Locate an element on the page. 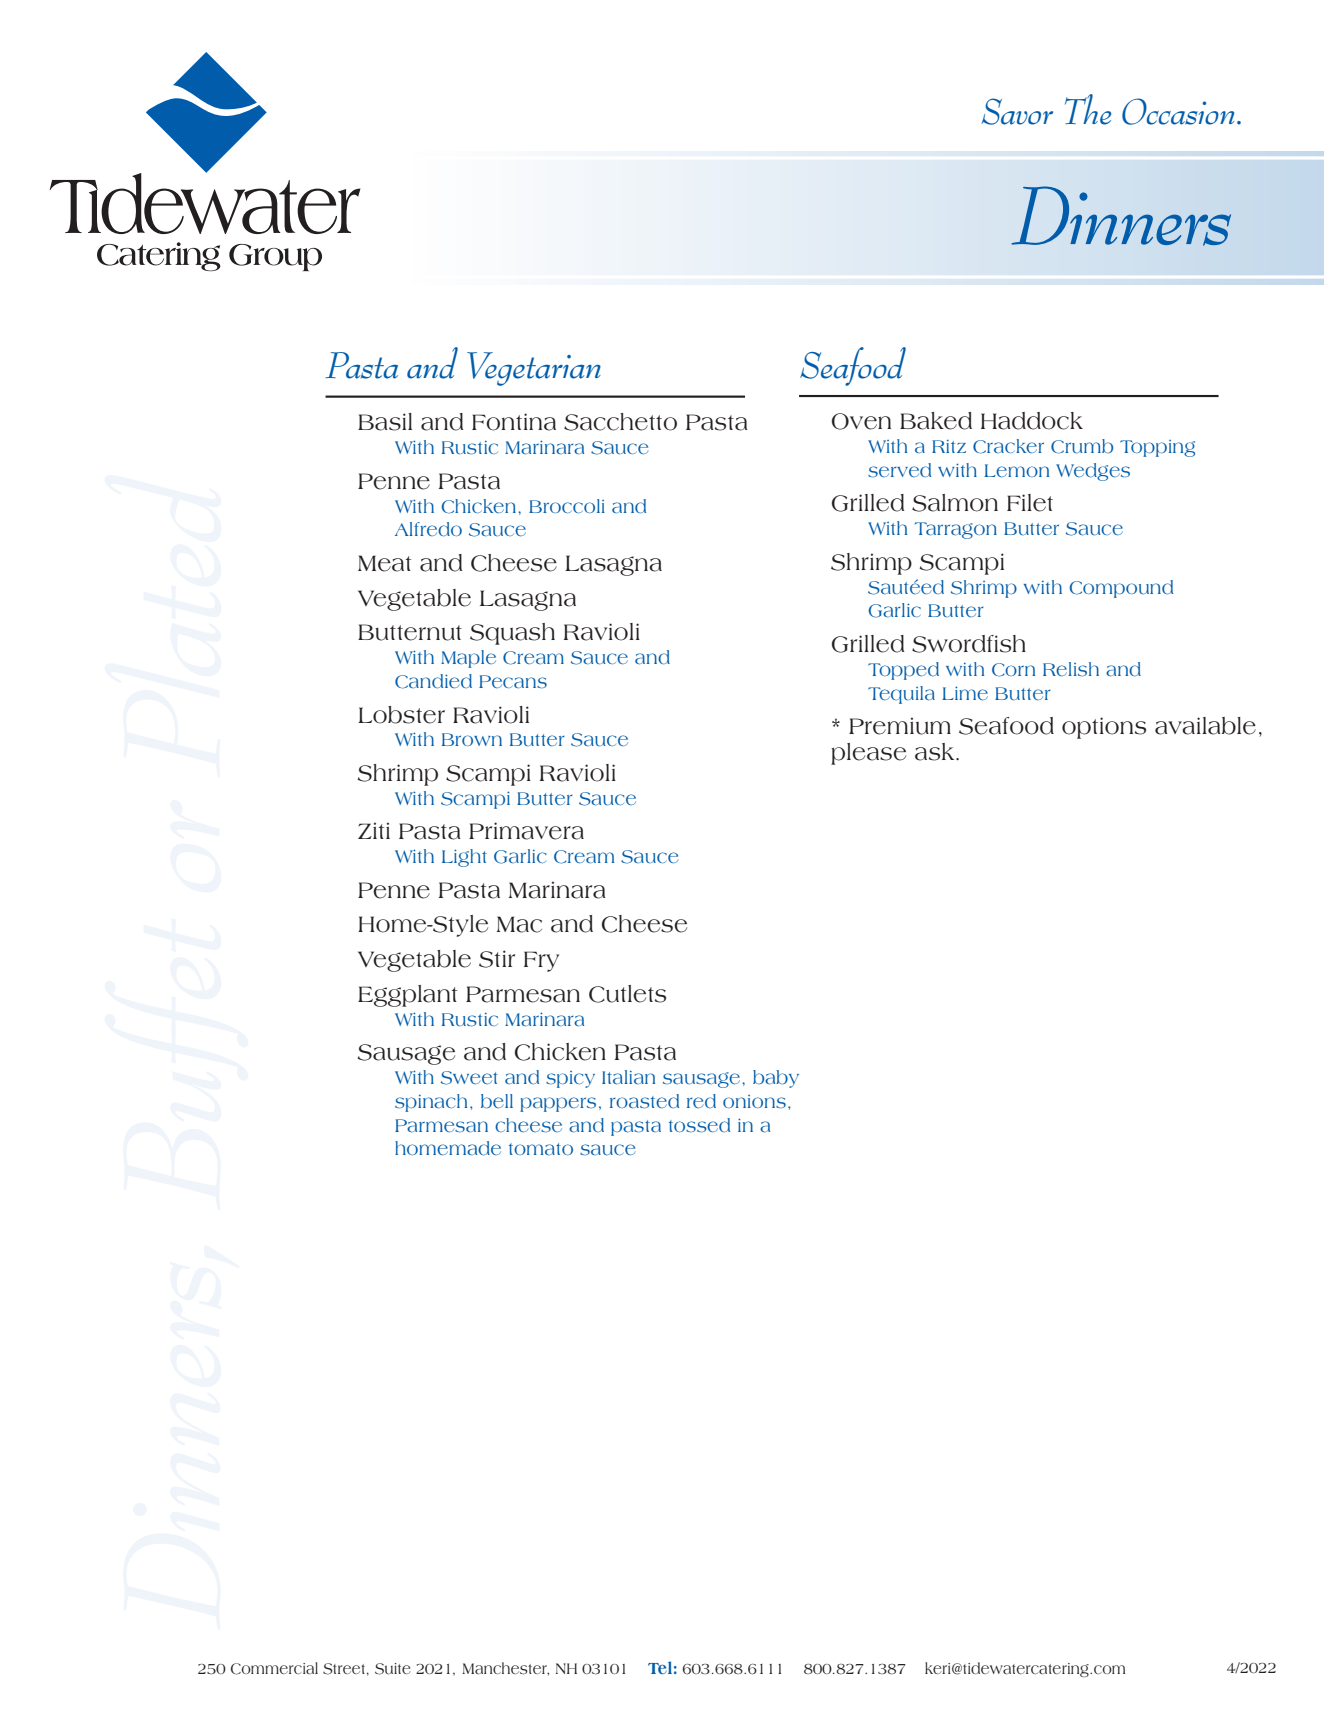 This image has height=1714, width=1324. The is located at coordinates (1088, 109).
